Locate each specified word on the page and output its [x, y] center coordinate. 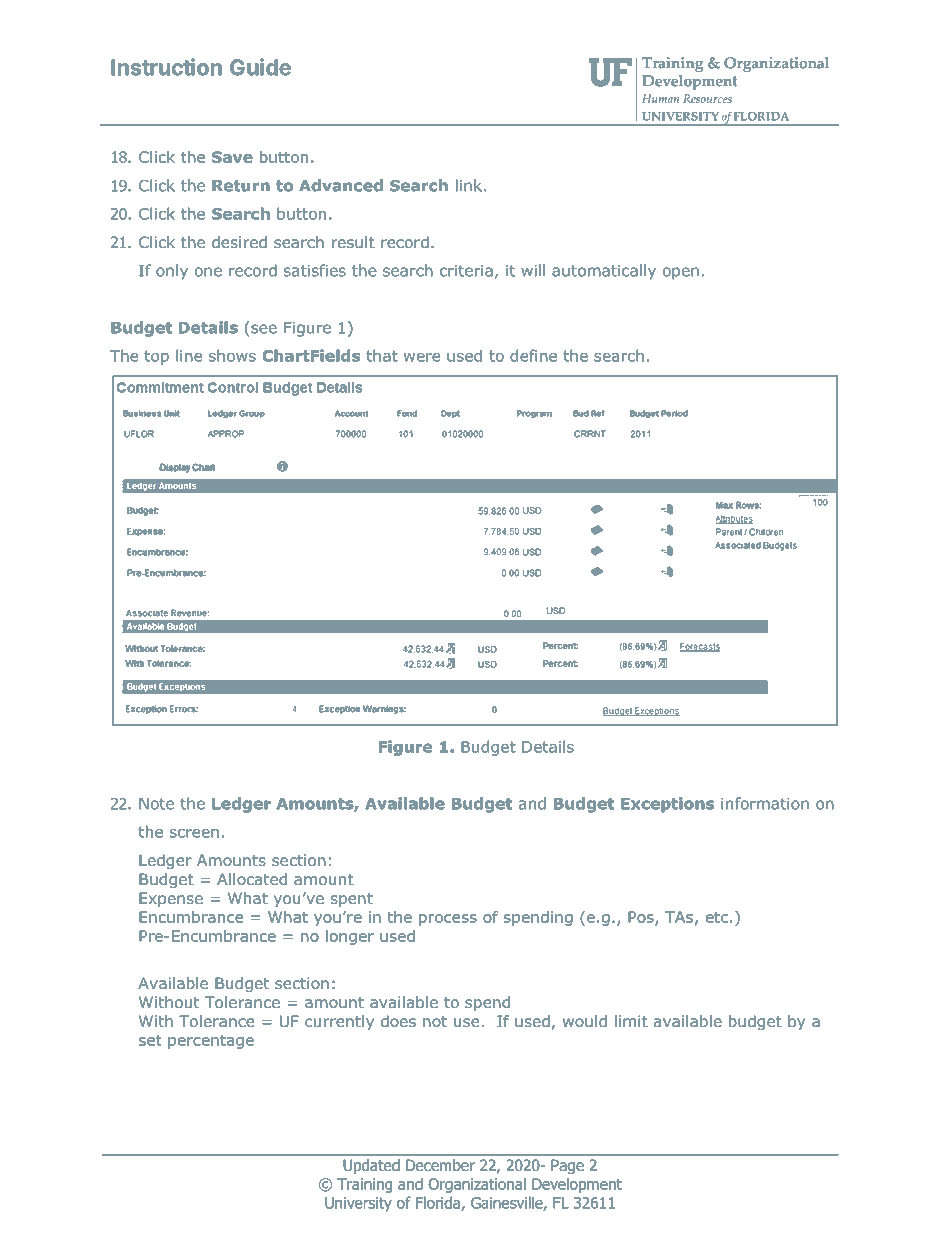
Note [156, 804]
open [681, 273]
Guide [260, 67]
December [440, 1165]
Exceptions [667, 805]
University [358, 1204]
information [765, 803]
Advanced [341, 185]
